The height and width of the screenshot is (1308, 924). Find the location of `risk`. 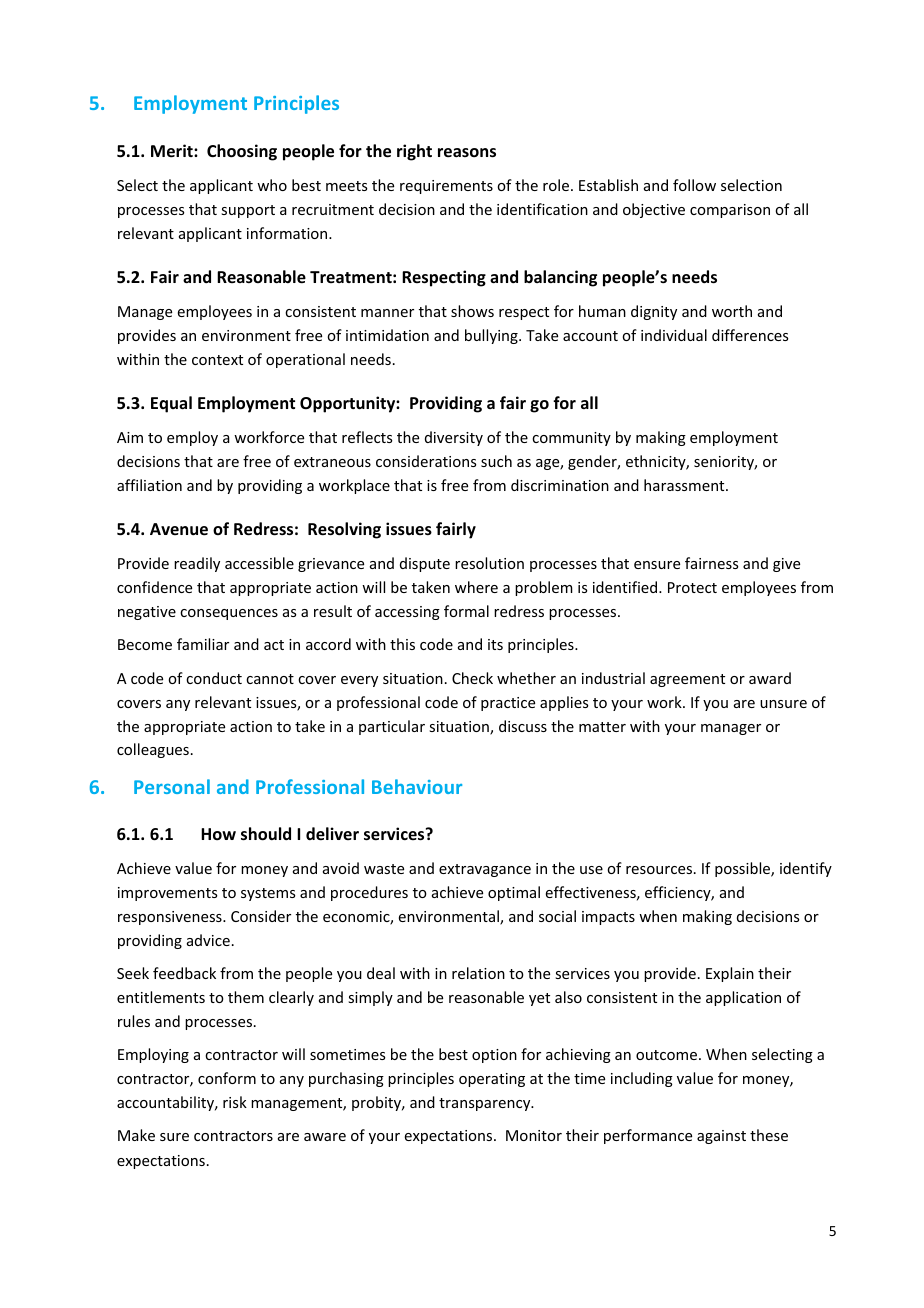

risk is located at coordinates (235, 1102).
